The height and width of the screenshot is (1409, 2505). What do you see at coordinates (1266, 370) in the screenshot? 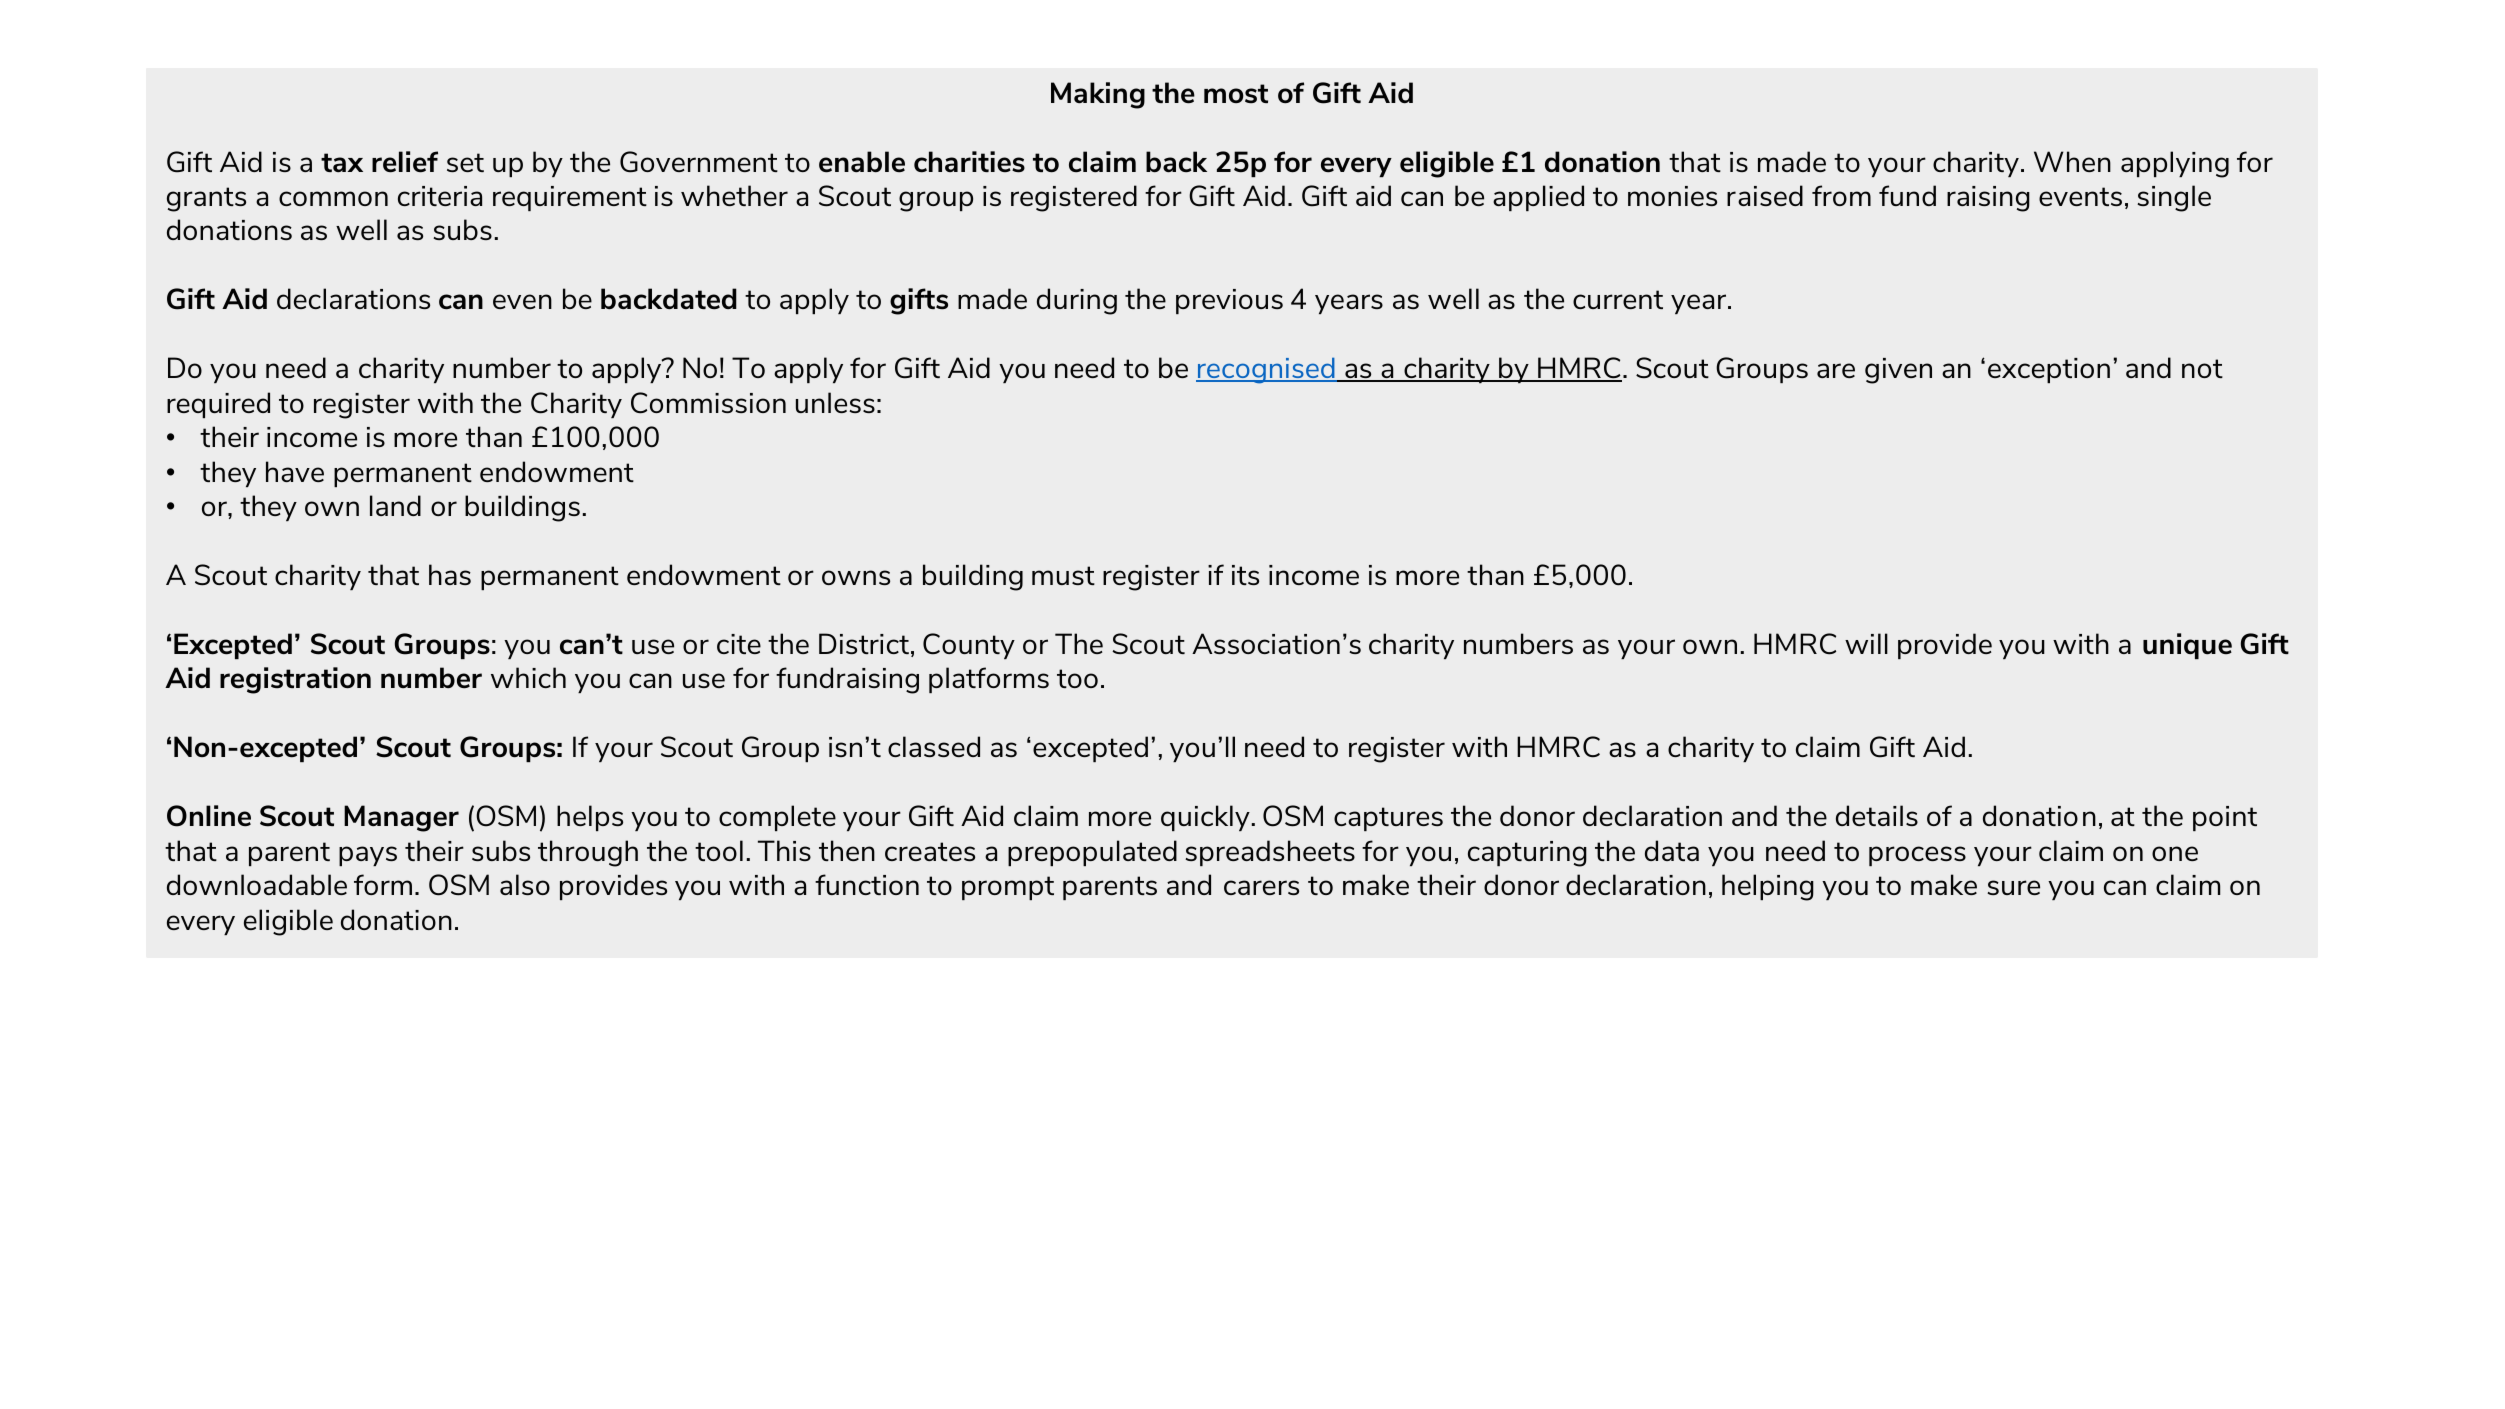
I see `recognised` at bounding box center [1266, 370].
